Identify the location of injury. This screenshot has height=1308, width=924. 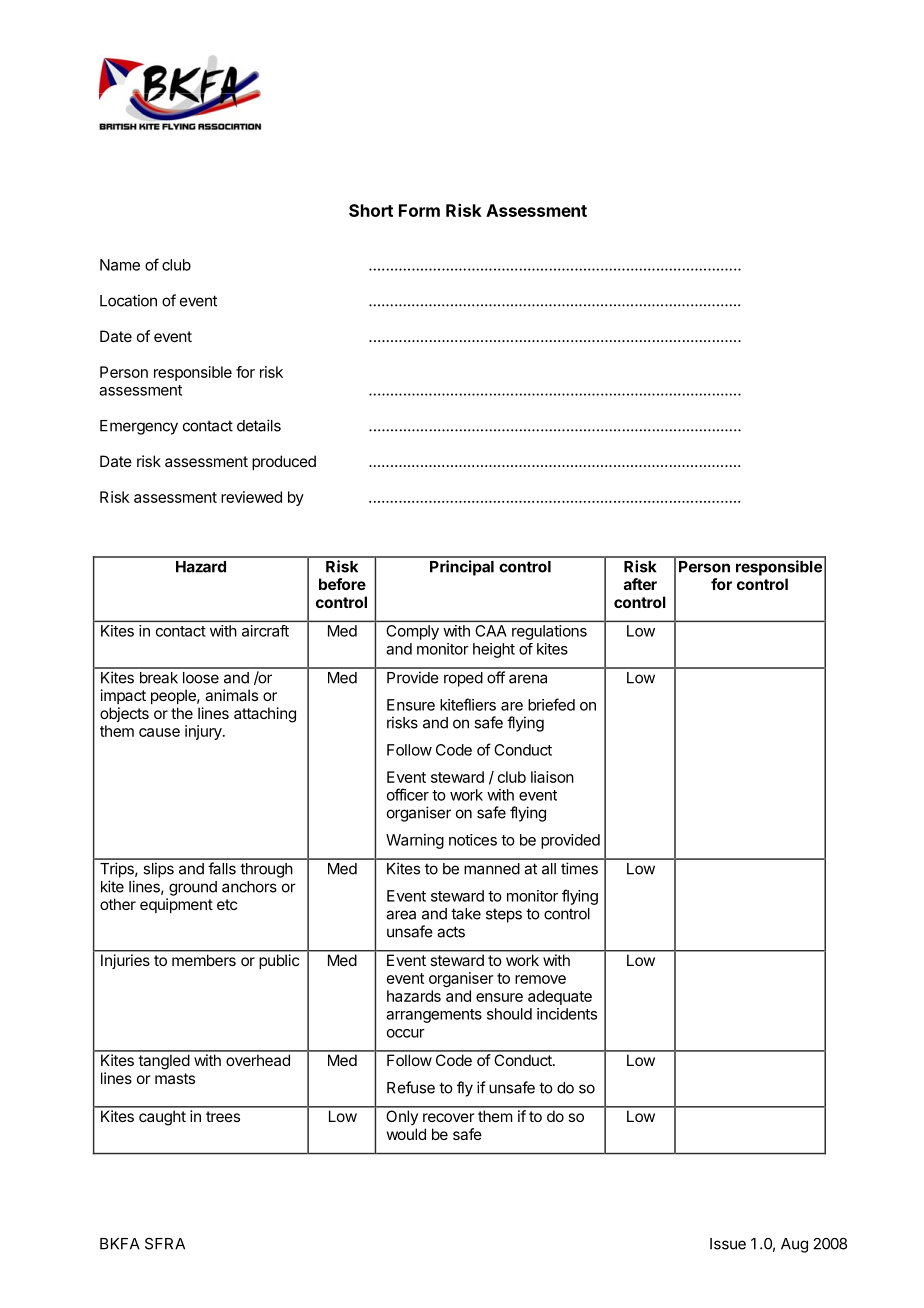
(204, 732).
